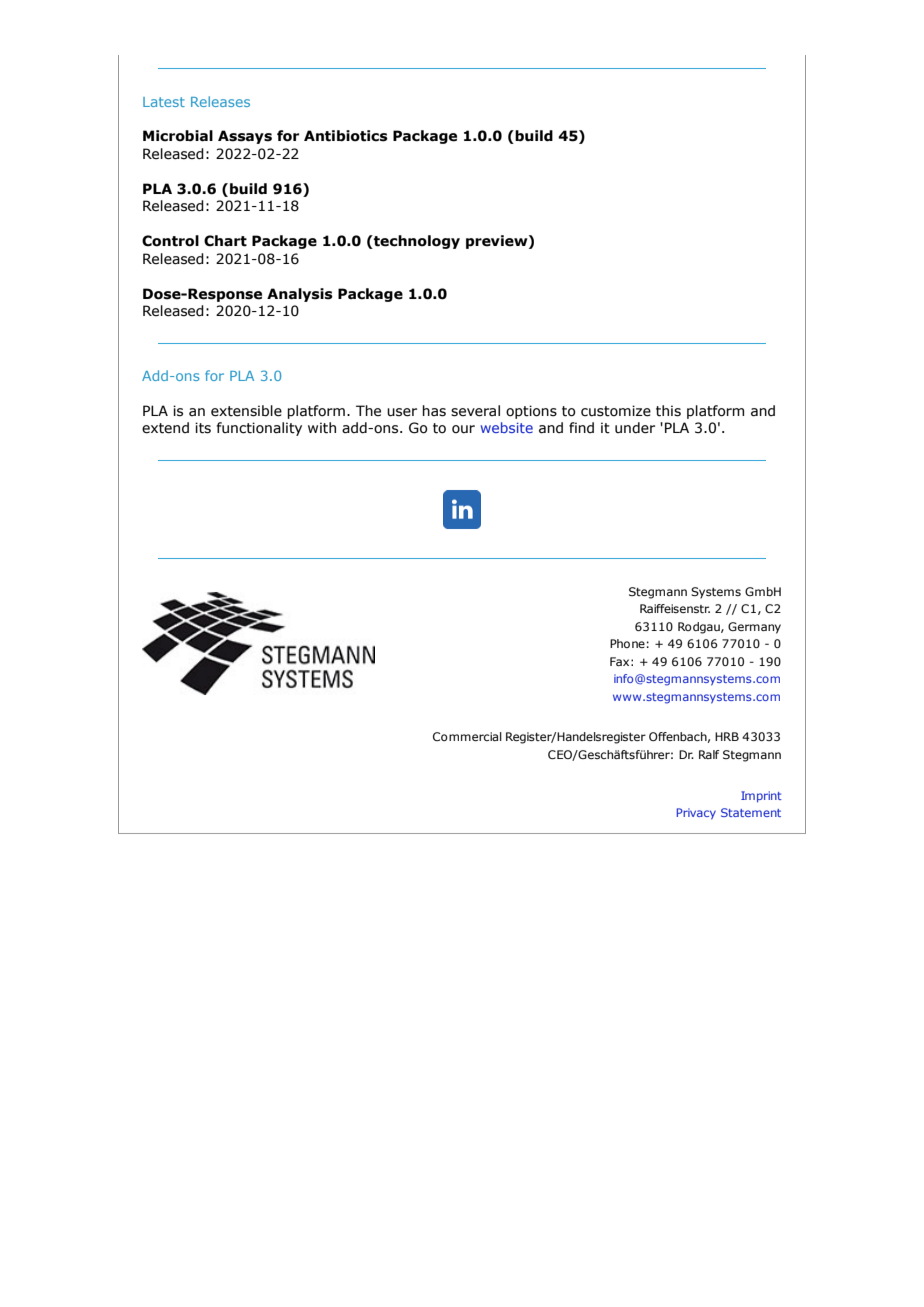  Describe the element at coordinates (259, 429) in the screenshot. I see `functionality` at that location.
